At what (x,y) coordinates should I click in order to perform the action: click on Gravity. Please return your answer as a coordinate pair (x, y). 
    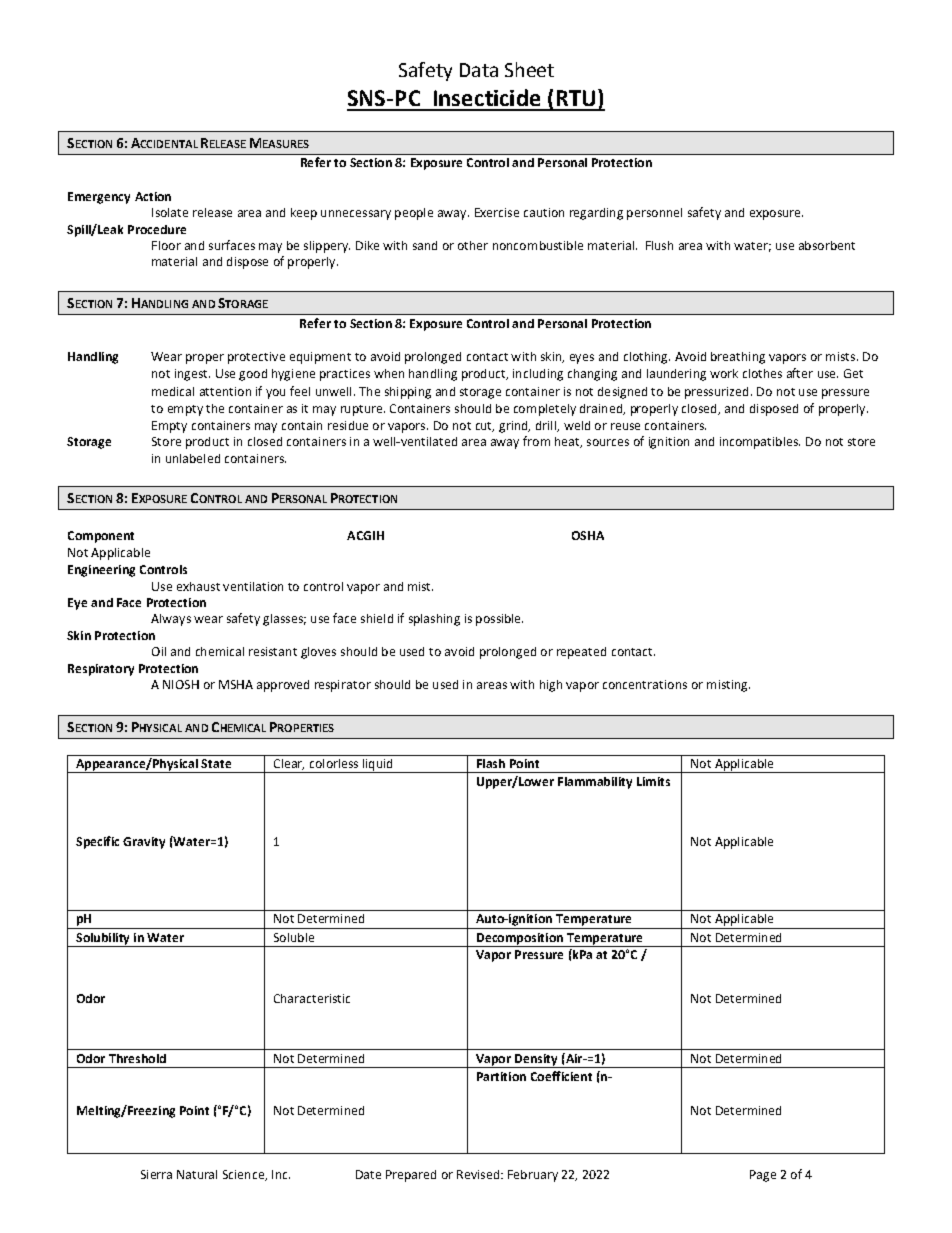
    Looking at the image, I should click on (144, 843).
